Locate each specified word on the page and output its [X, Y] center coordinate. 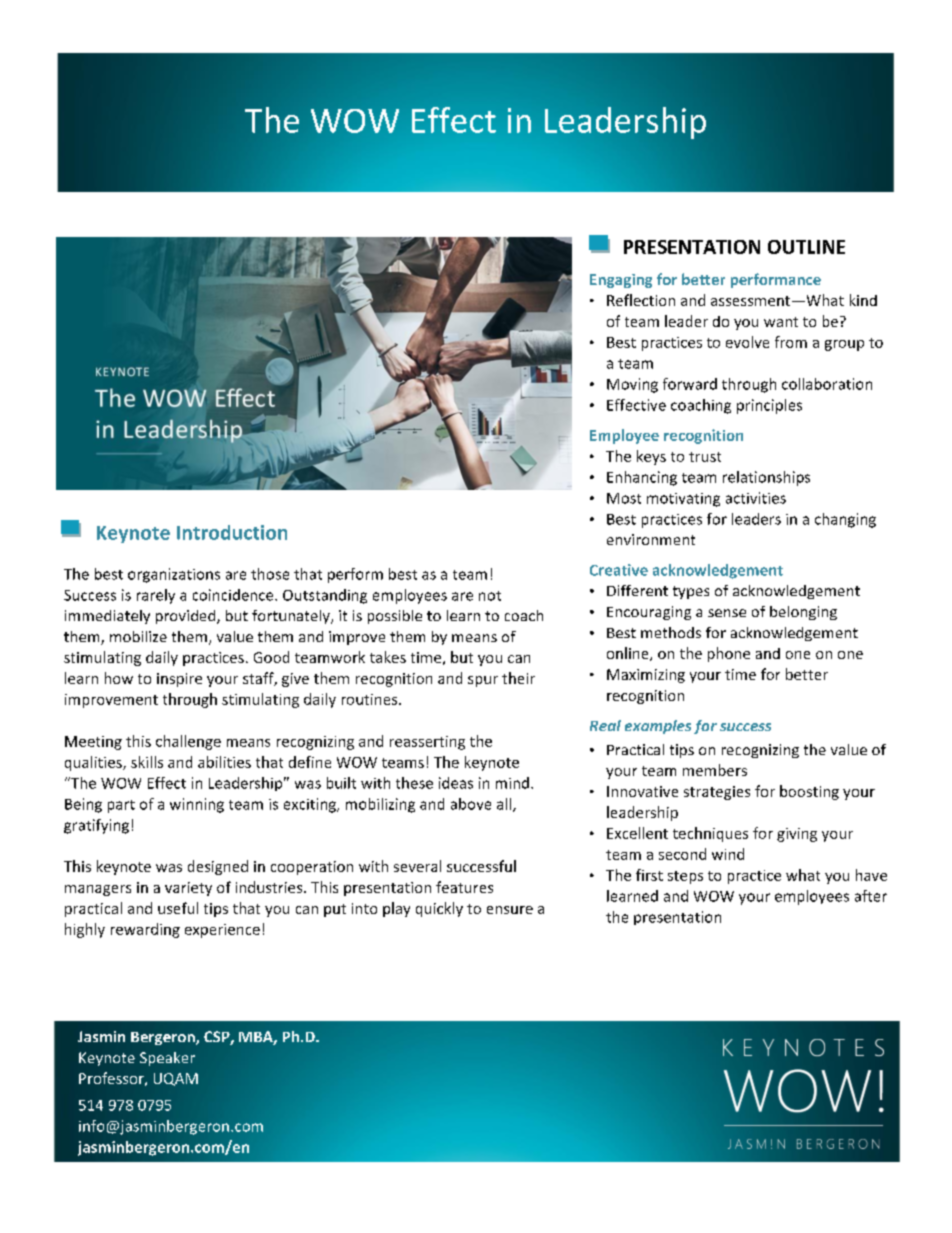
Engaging [621, 281]
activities [756, 498]
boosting [809, 792]
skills [147, 762]
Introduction [232, 532]
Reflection [641, 300]
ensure [510, 910]
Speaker [167, 1059]
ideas [456, 783]
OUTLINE [806, 247]
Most [624, 498]
